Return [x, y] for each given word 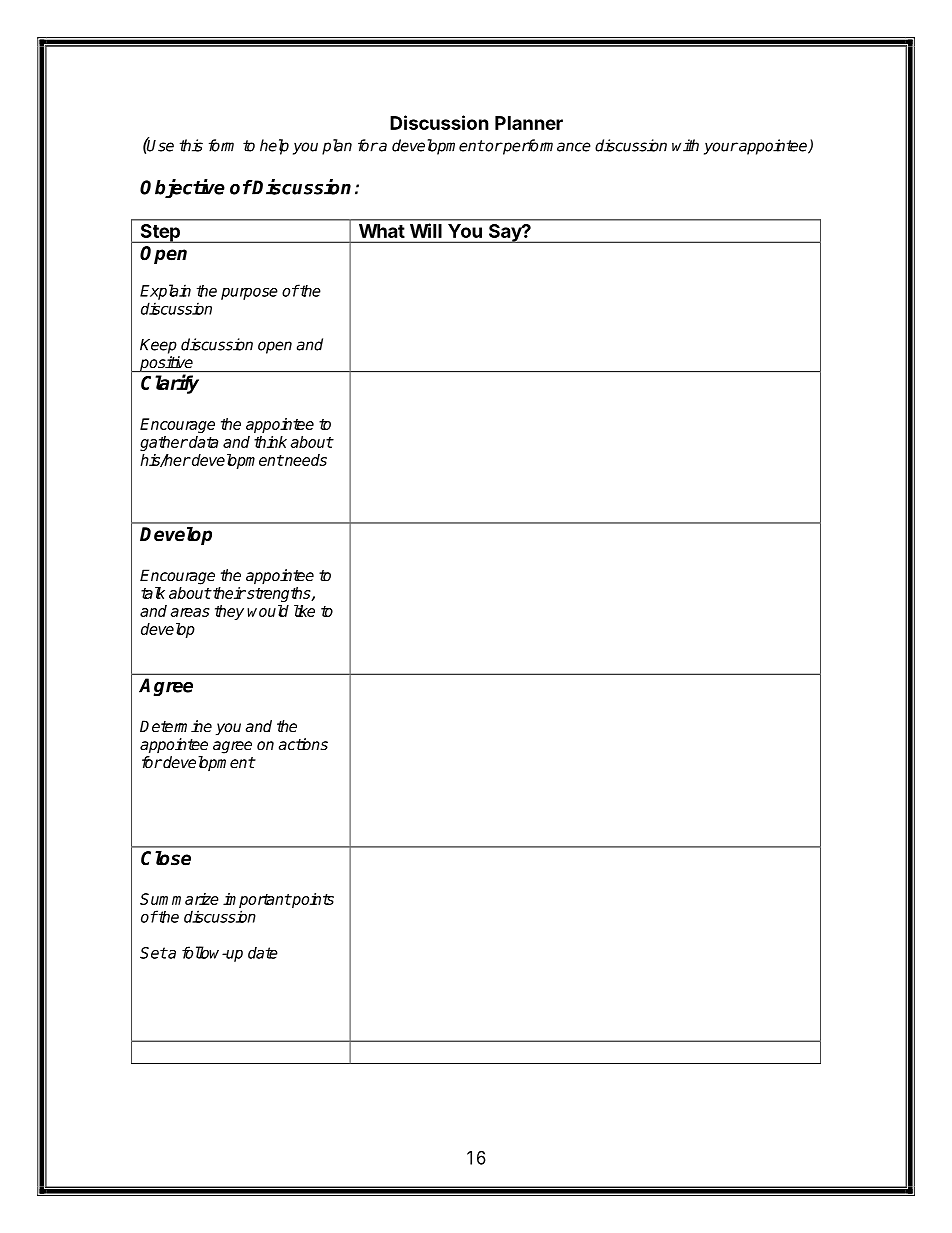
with [685, 145]
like [304, 611]
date [263, 953]
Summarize [179, 899]
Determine [176, 726]
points [312, 900]
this [191, 145]
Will [426, 230]
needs [305, 460]
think [270, 442]
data [203, 442]
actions [303, 744]
